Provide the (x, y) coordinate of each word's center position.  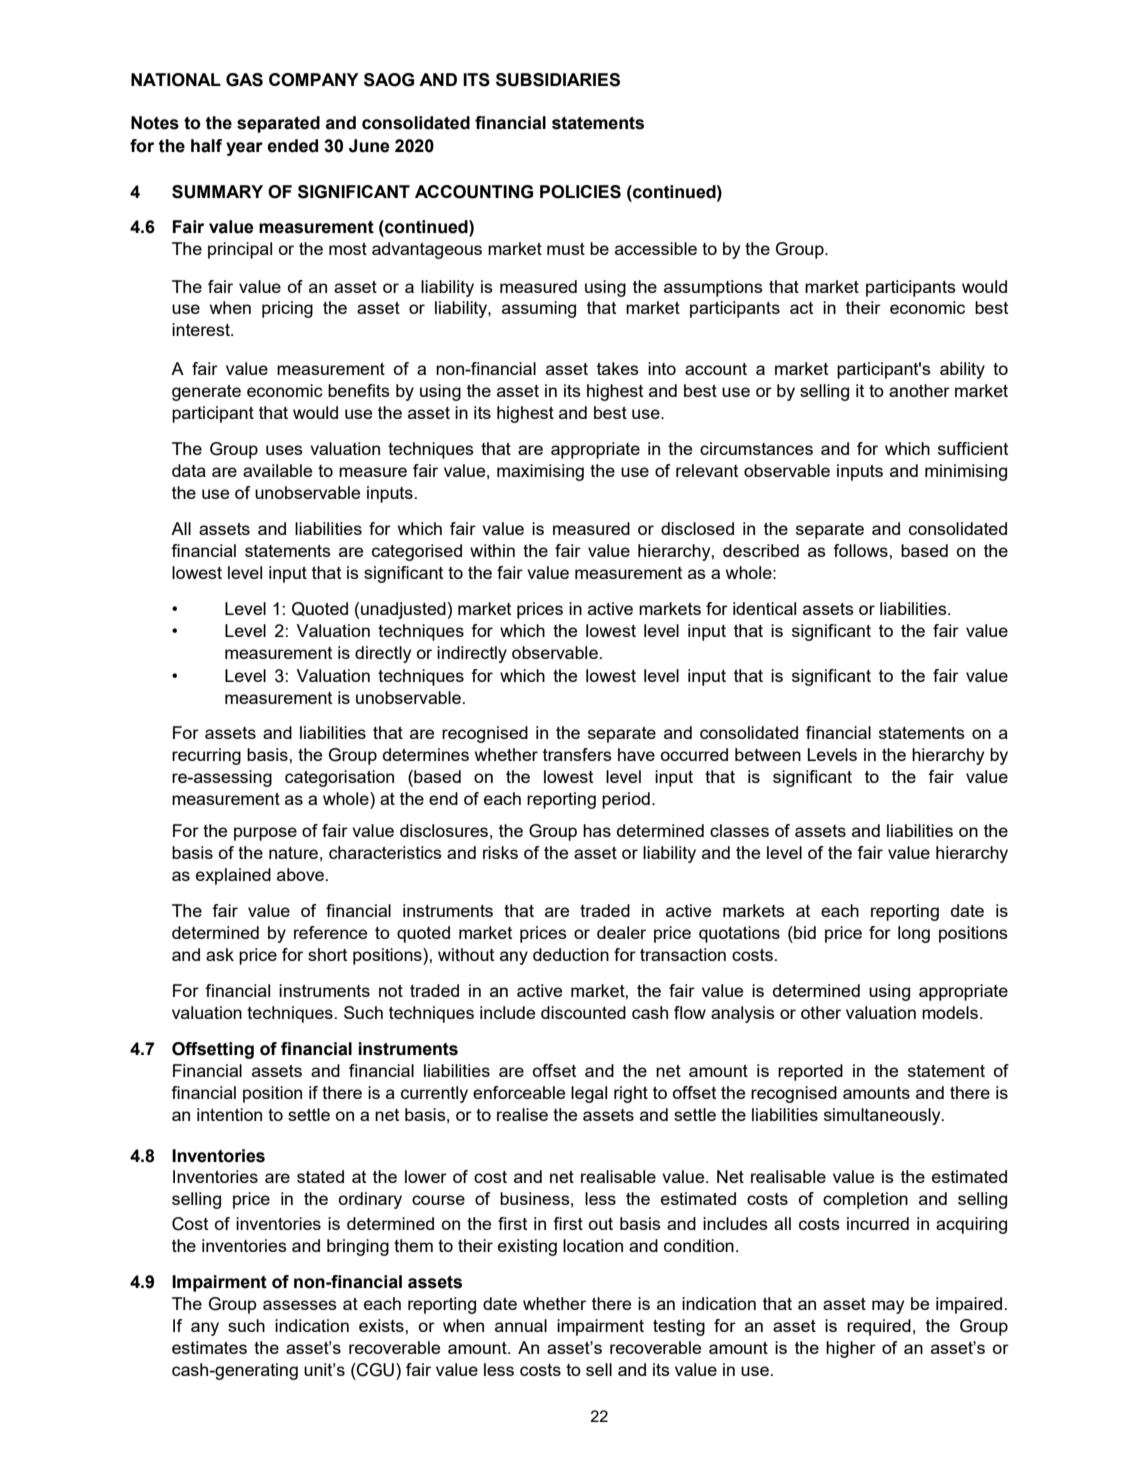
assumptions (713, 288)
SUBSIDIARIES (558, 80)
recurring (206, 756)
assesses (300, 1305)
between (768, 754)
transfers (577, 754)
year (244, 149)
